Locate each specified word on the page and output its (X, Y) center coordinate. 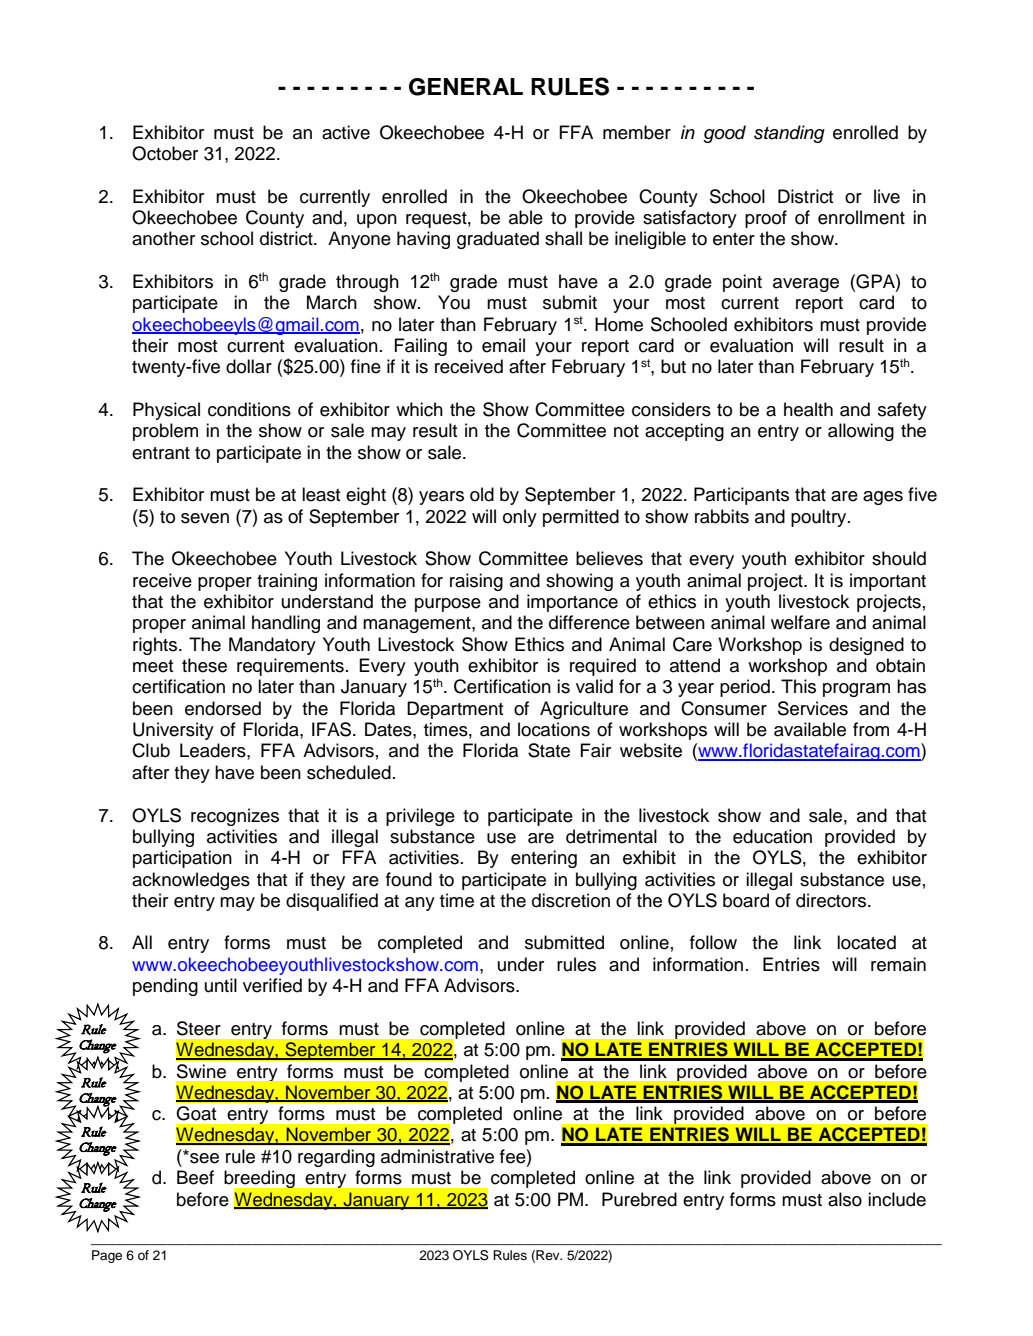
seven (205, 518)
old (482, 494)
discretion (571, 900)
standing (789, 134)
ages (883, 498)
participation (182, 859)
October (165, 153)
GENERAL (466, 87)
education (772, 836)
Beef (195, 1177)
